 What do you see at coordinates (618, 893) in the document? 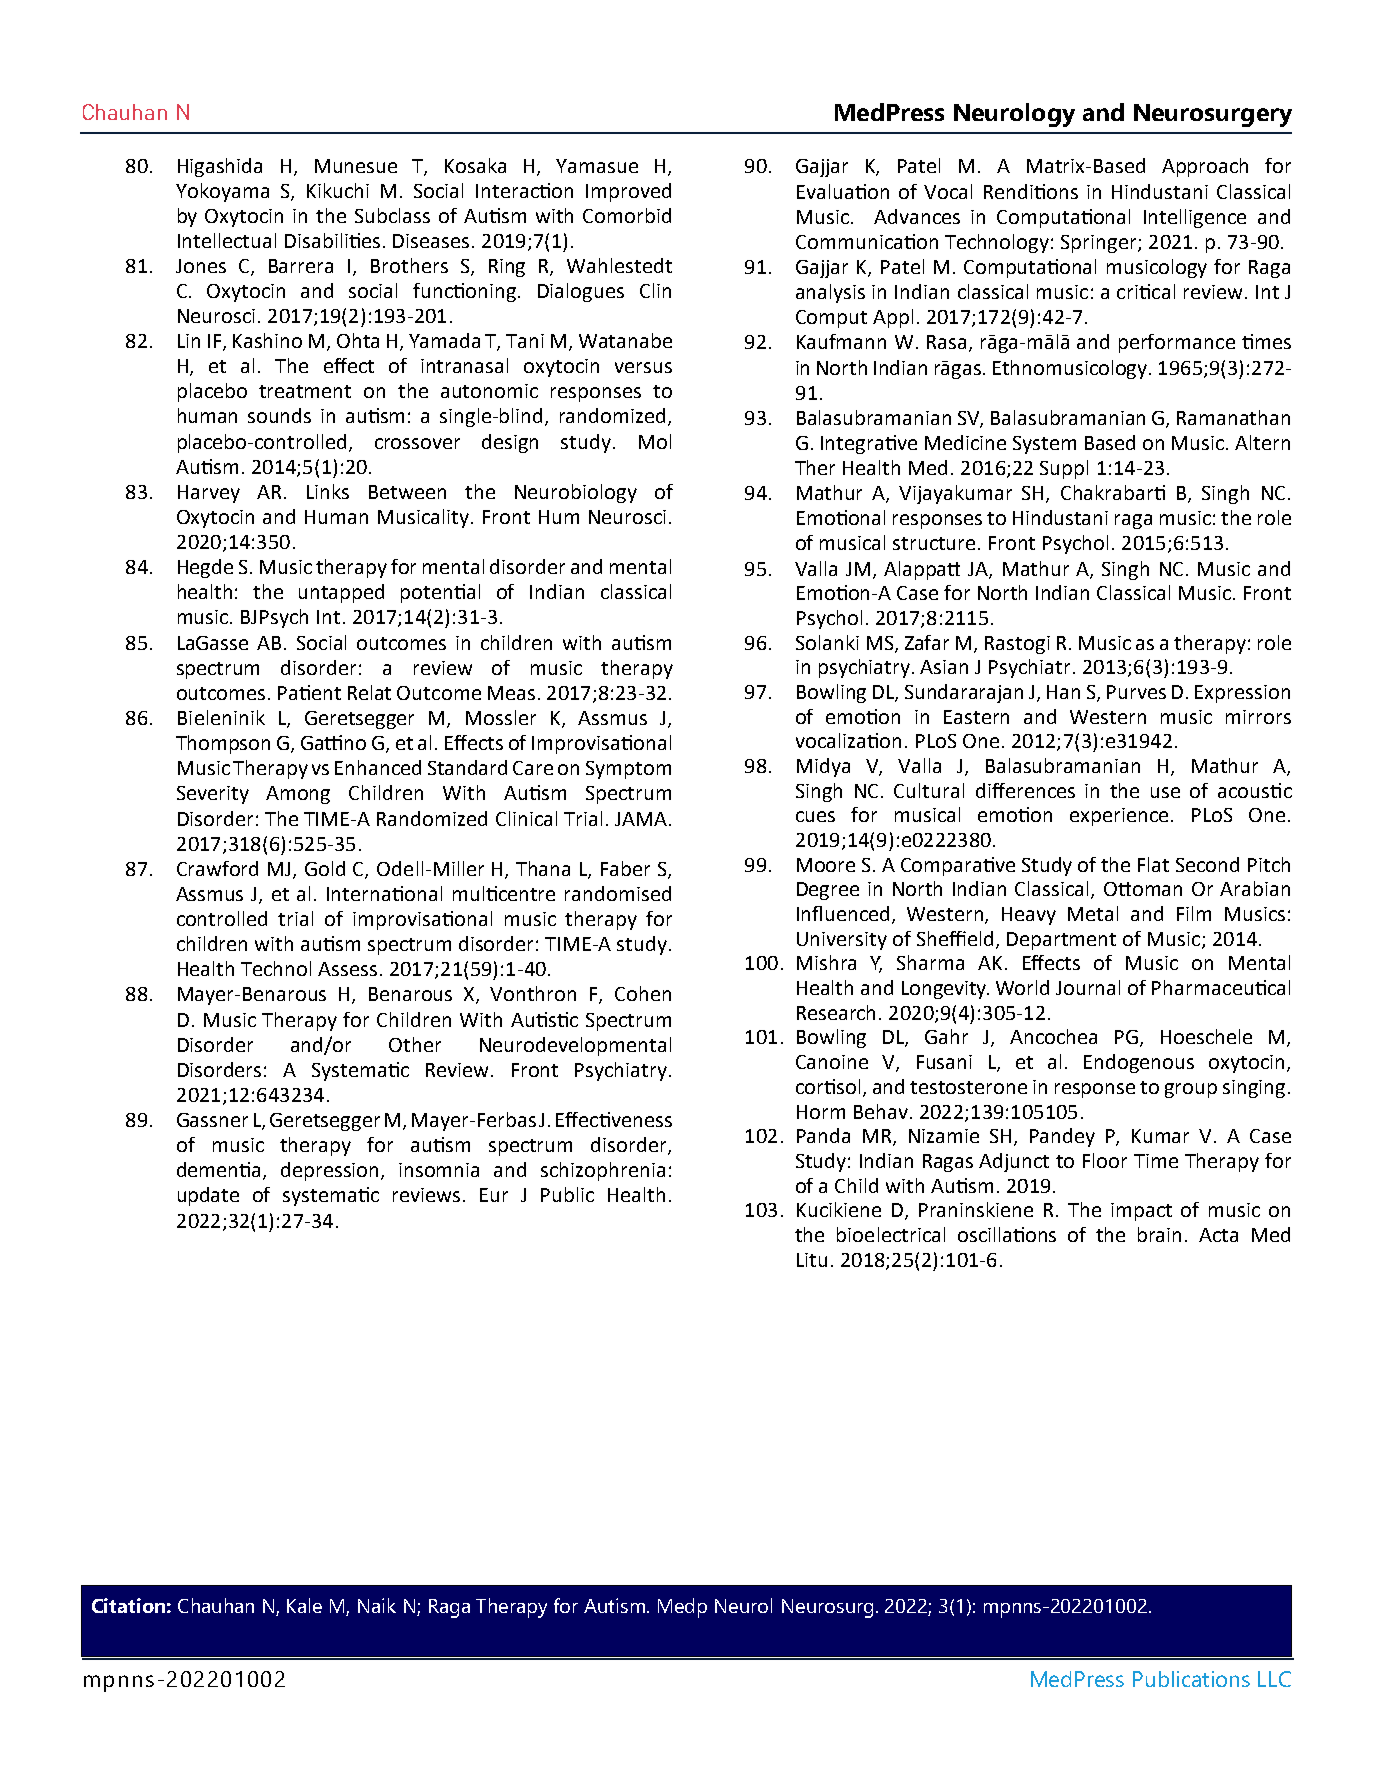
I see `randomised` at bounding box center [618, 893].
